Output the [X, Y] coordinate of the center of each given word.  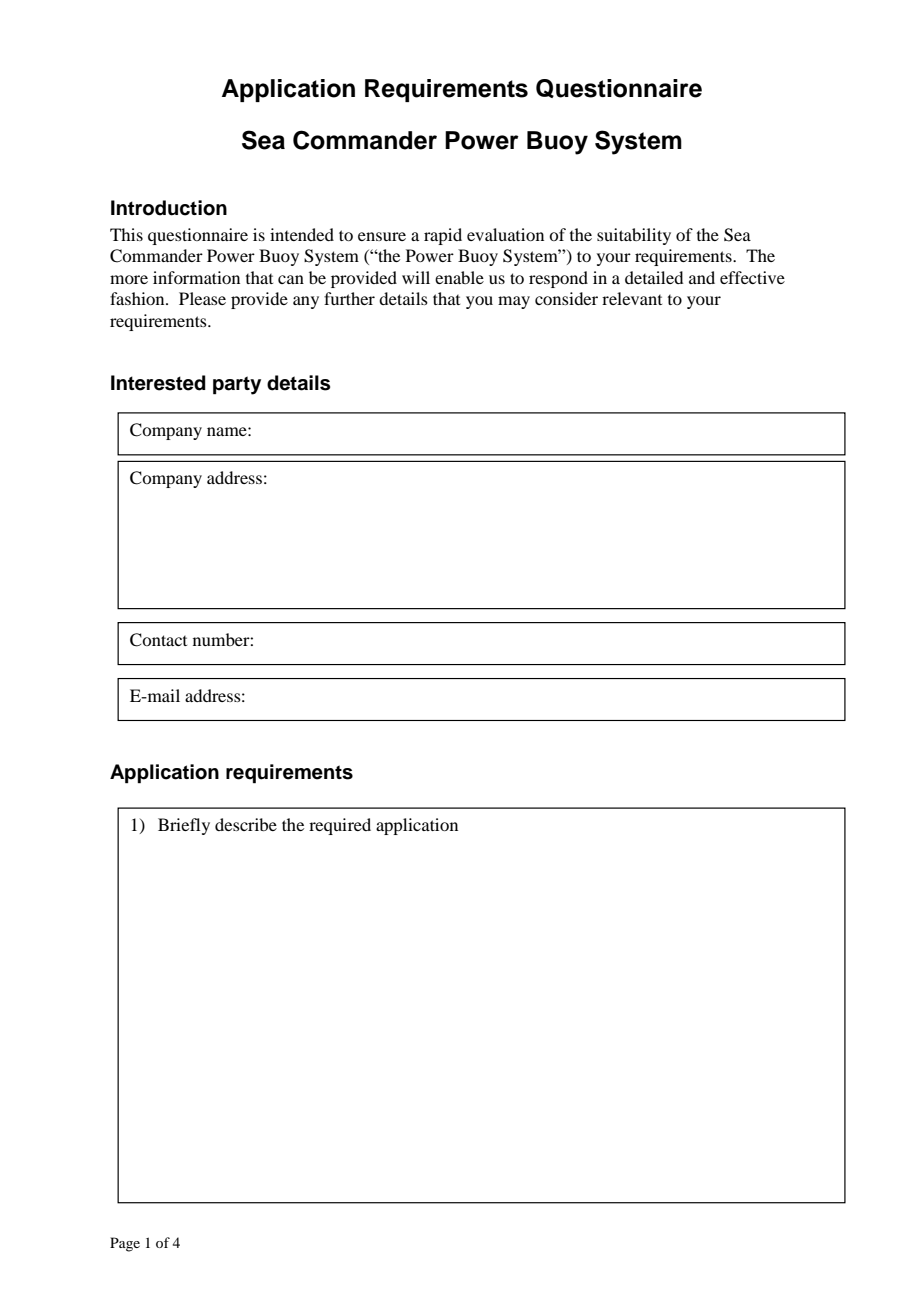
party [237, 385]
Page [125, 1244]
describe [246, 824]
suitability [634, 236]
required [340, 826]
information [196, 277]
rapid [443, 236]
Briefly [184, 826]
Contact [158, 640]
